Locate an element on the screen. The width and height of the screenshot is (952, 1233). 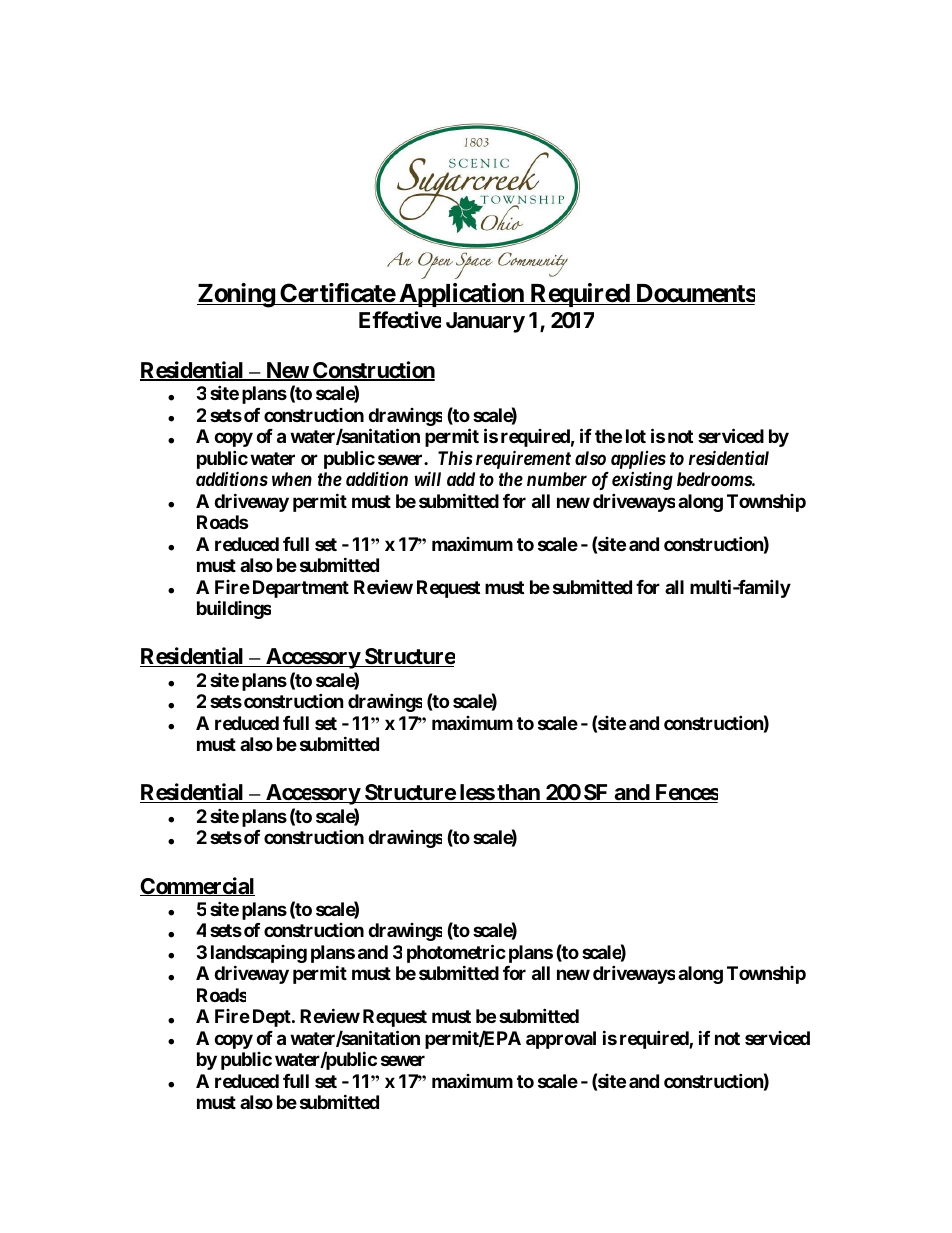
Application is located at coordinates (461, 295).
